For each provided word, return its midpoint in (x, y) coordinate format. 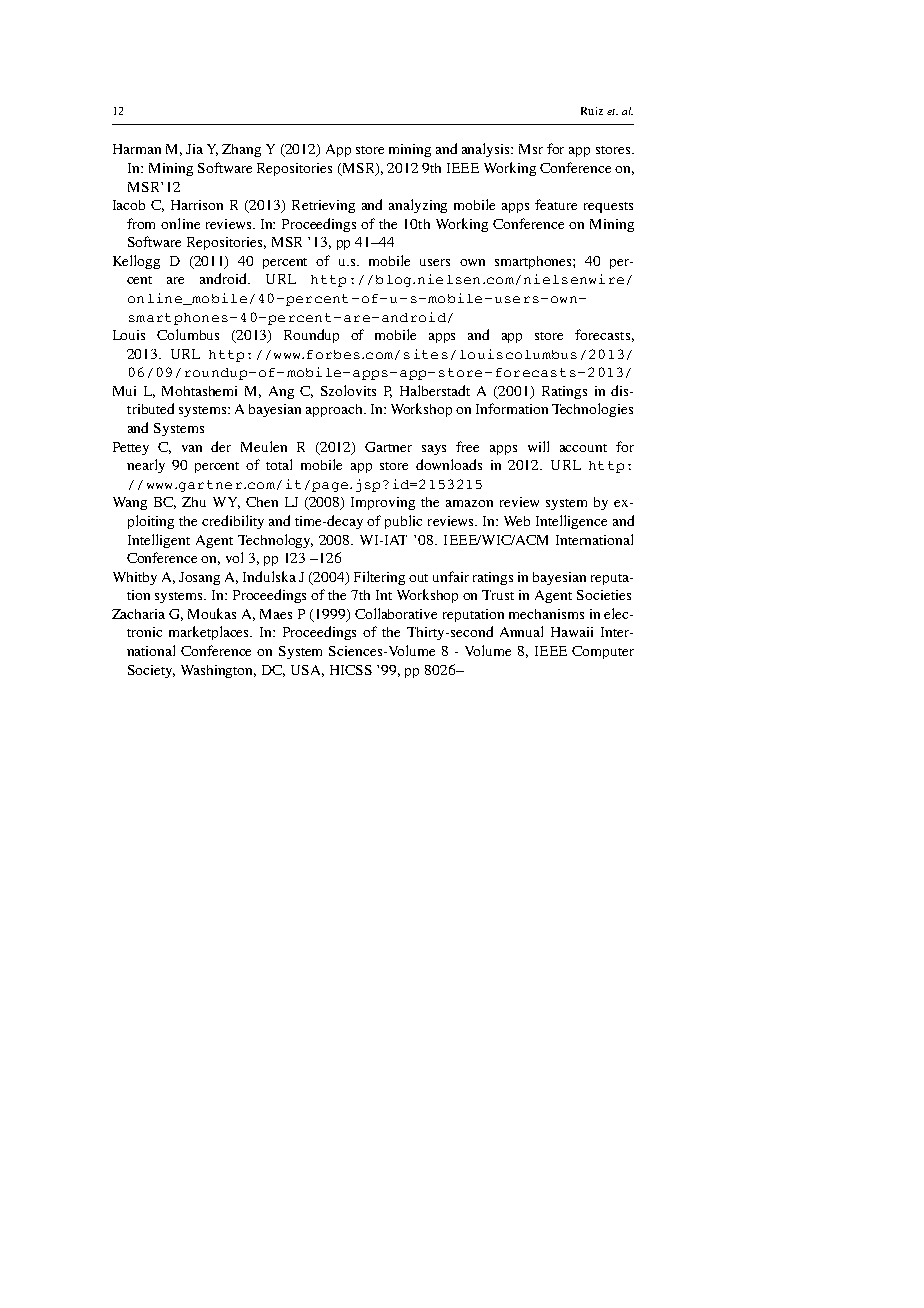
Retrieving (323, 206)
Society (151, 671)
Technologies (592, 410)
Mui (124, 391)
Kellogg (136, 262)
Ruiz (592, 111)
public (403, 522)
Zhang (241, 150)
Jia (194, 149)
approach (335, 410)
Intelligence (571, 522)
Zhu (194, 502)
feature (556, 204)
